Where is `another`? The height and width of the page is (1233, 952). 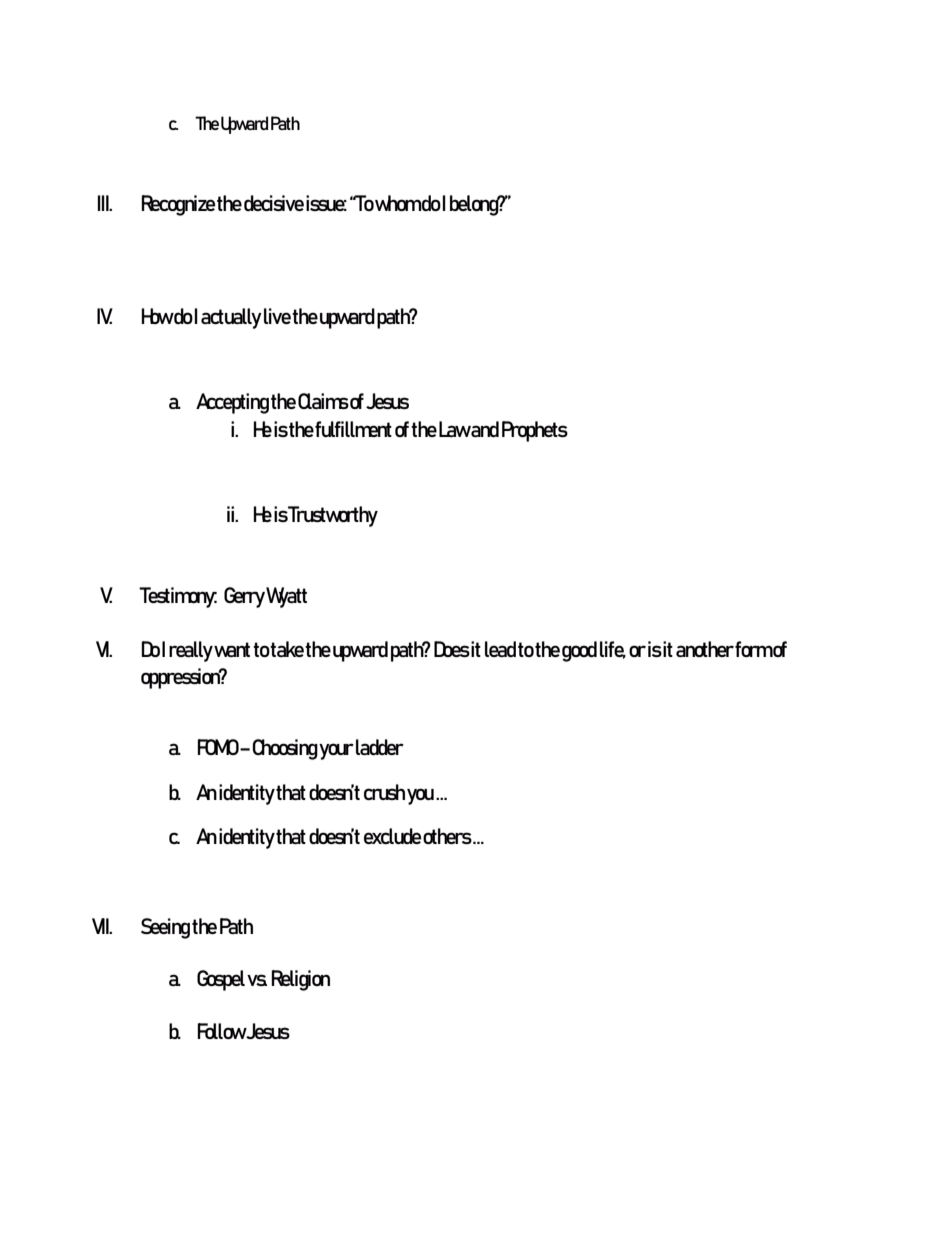 another is located at coordinates (705, 649).
